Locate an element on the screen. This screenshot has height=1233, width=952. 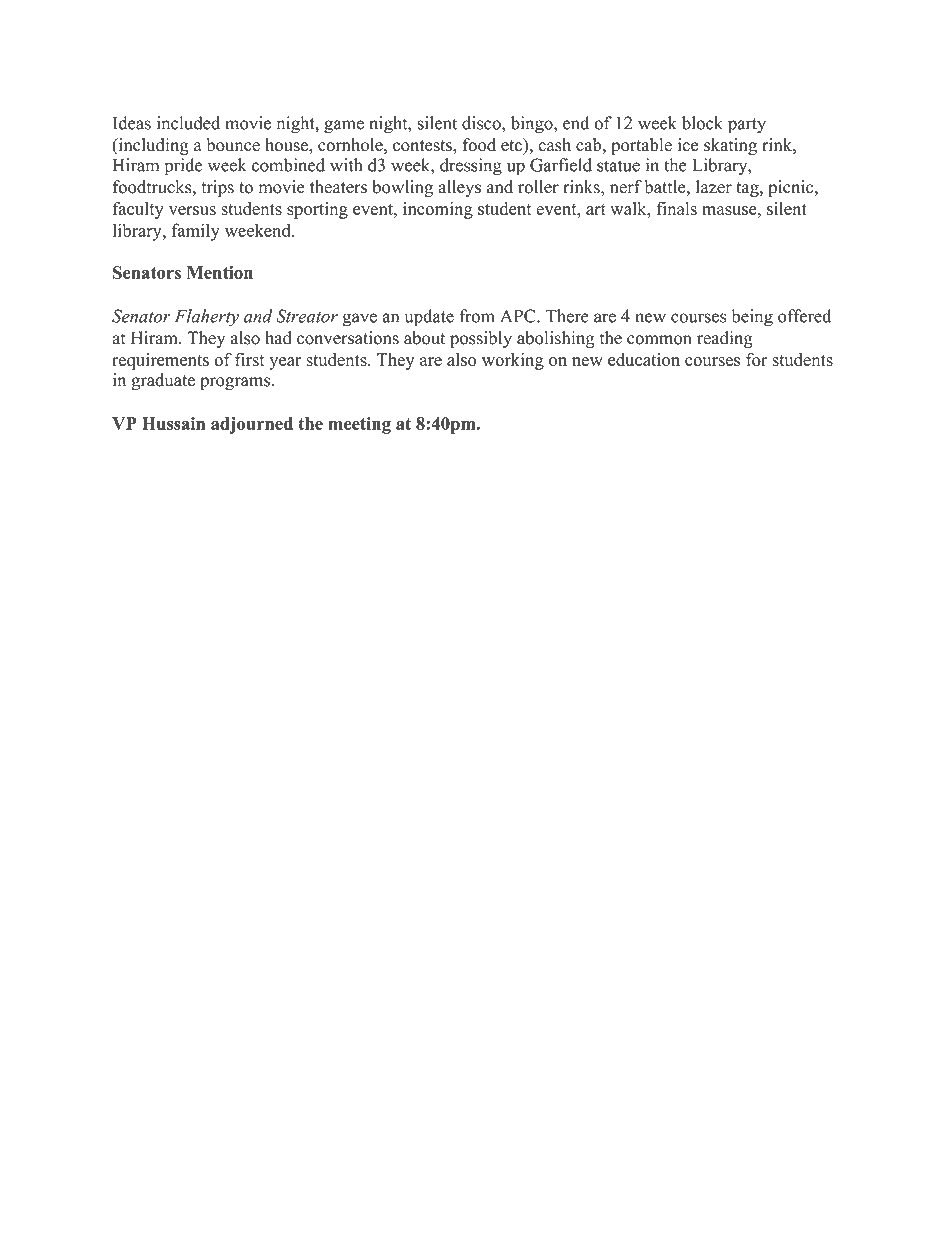
Hussain is located at coordinates (173, 423).
